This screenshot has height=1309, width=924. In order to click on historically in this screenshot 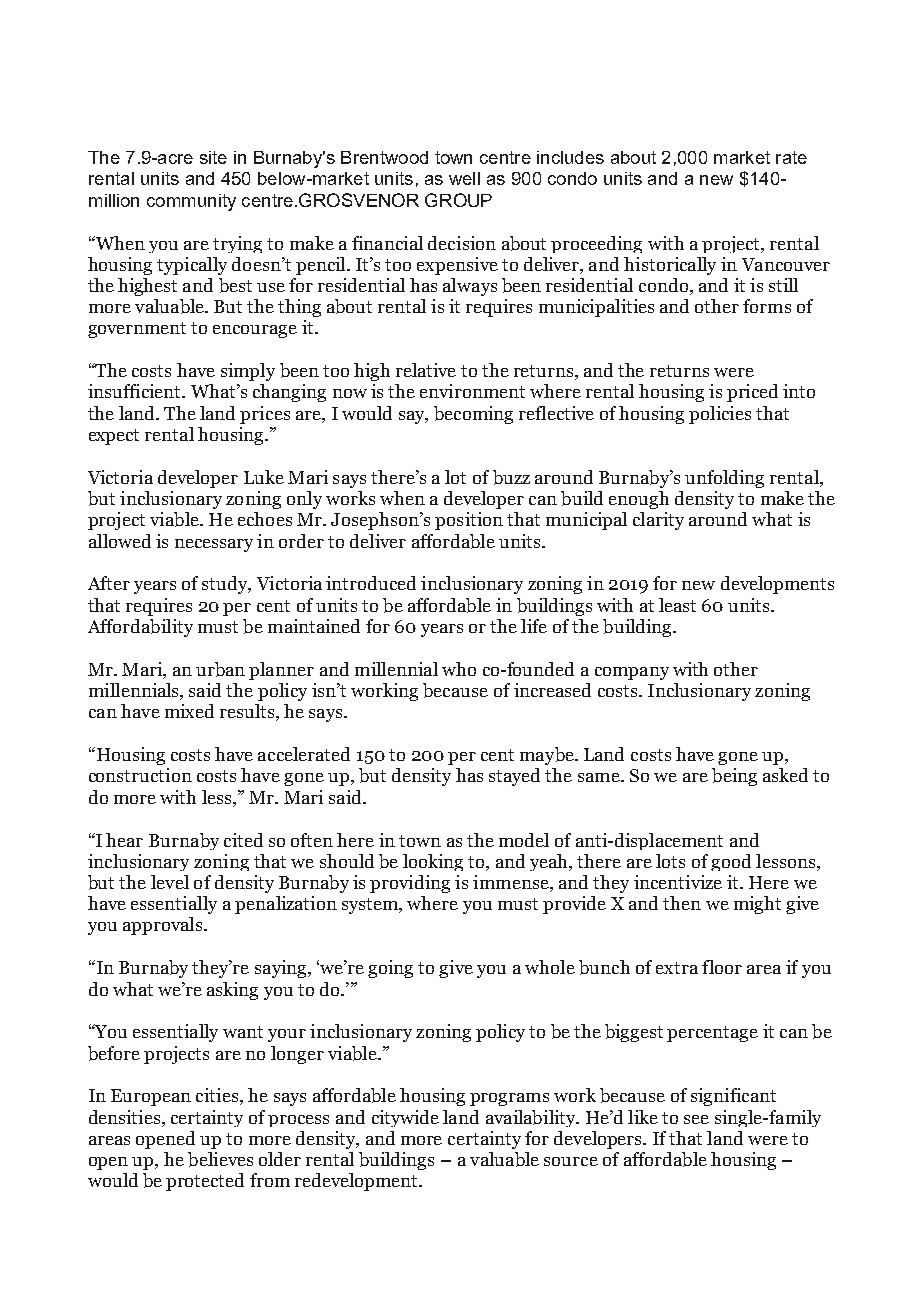, I will do `click(670, 266)`.
